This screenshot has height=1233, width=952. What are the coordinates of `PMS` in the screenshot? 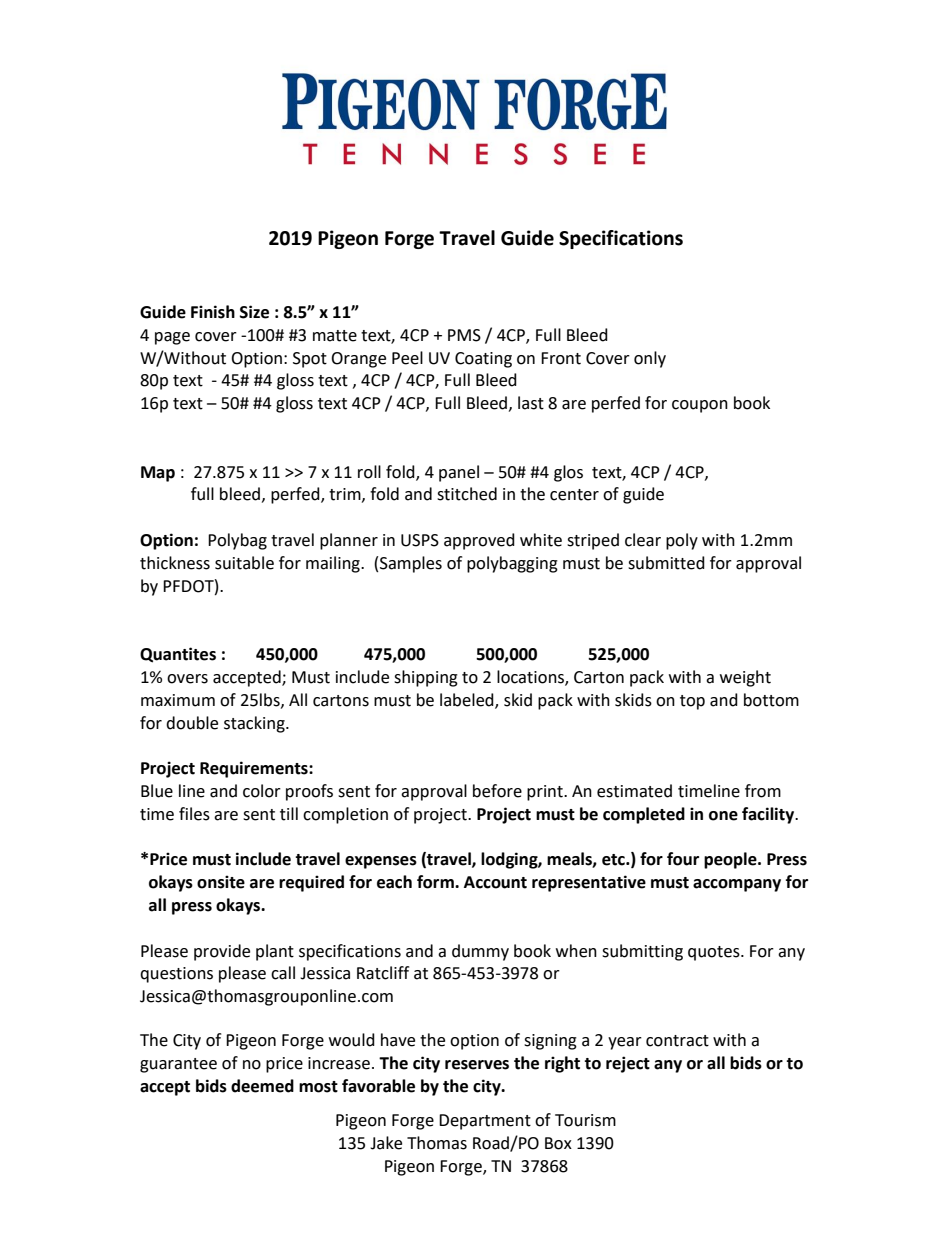 It's located at (464, 335).
